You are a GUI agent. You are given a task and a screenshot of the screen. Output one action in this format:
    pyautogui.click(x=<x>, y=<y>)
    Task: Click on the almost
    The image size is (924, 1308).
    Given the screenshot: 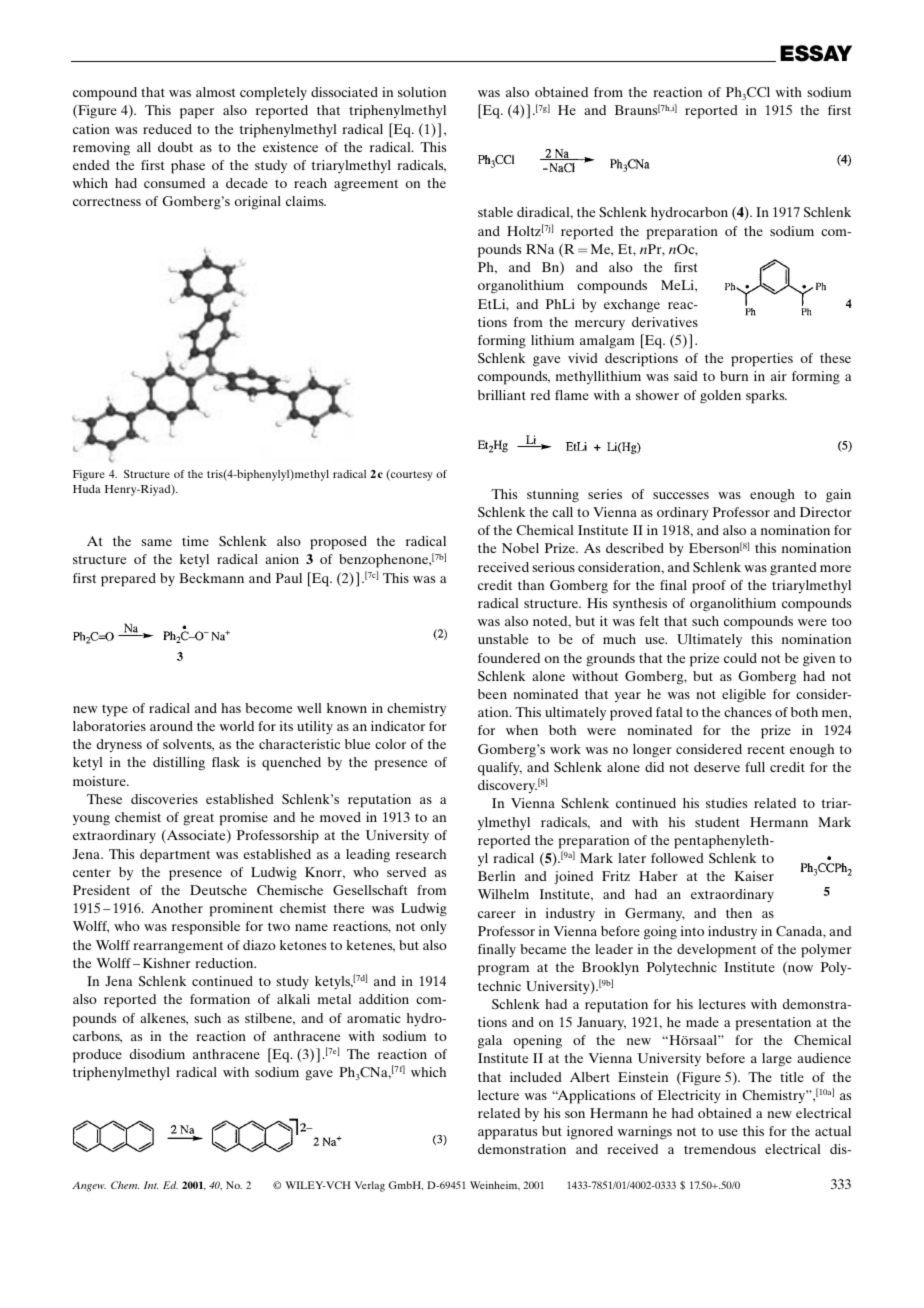 What is the action you would take?
    pyautogui.click(x=216, y=92)
